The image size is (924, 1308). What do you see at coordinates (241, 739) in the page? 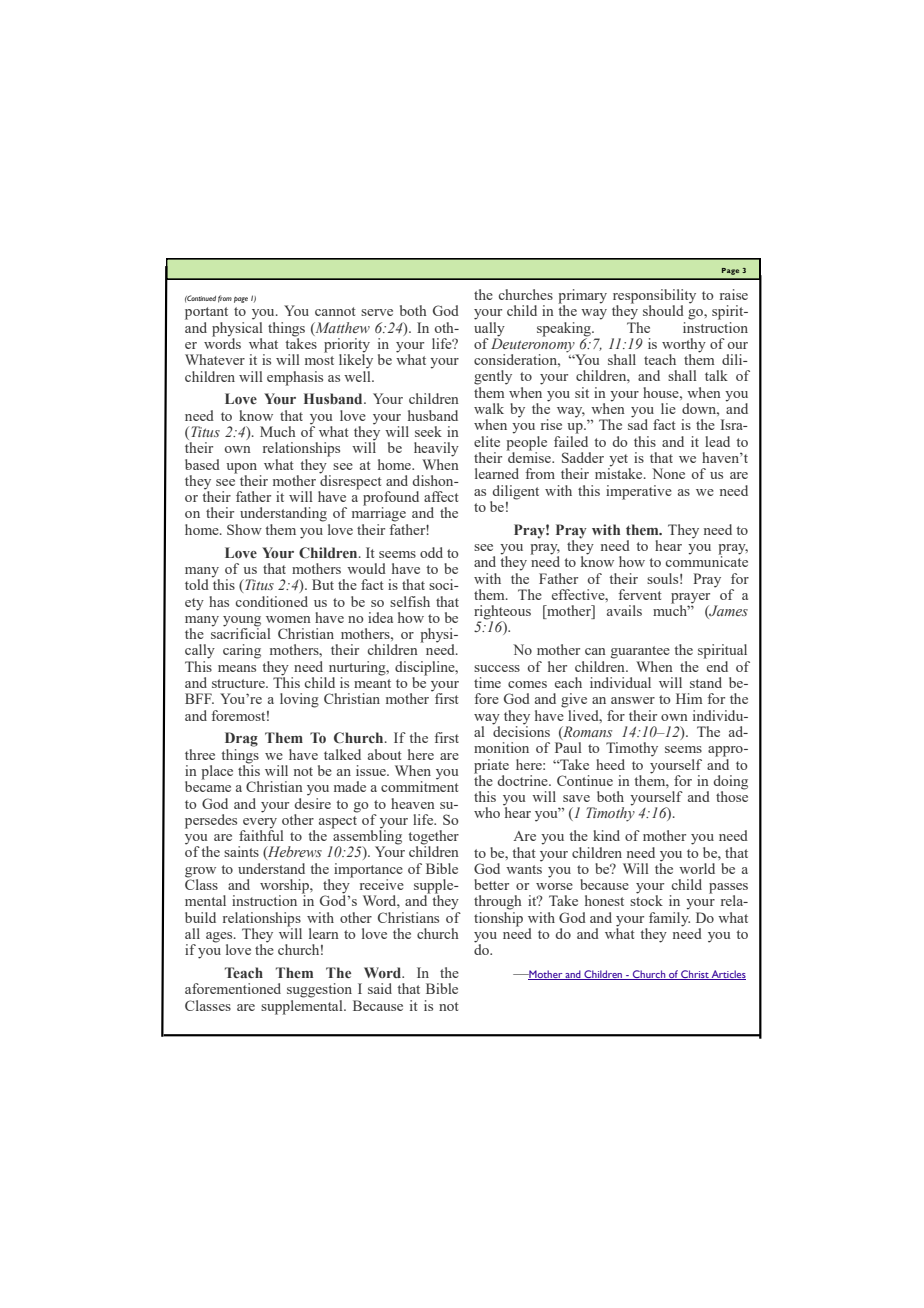
I see `Drag` at bounding box center [241, 739].
